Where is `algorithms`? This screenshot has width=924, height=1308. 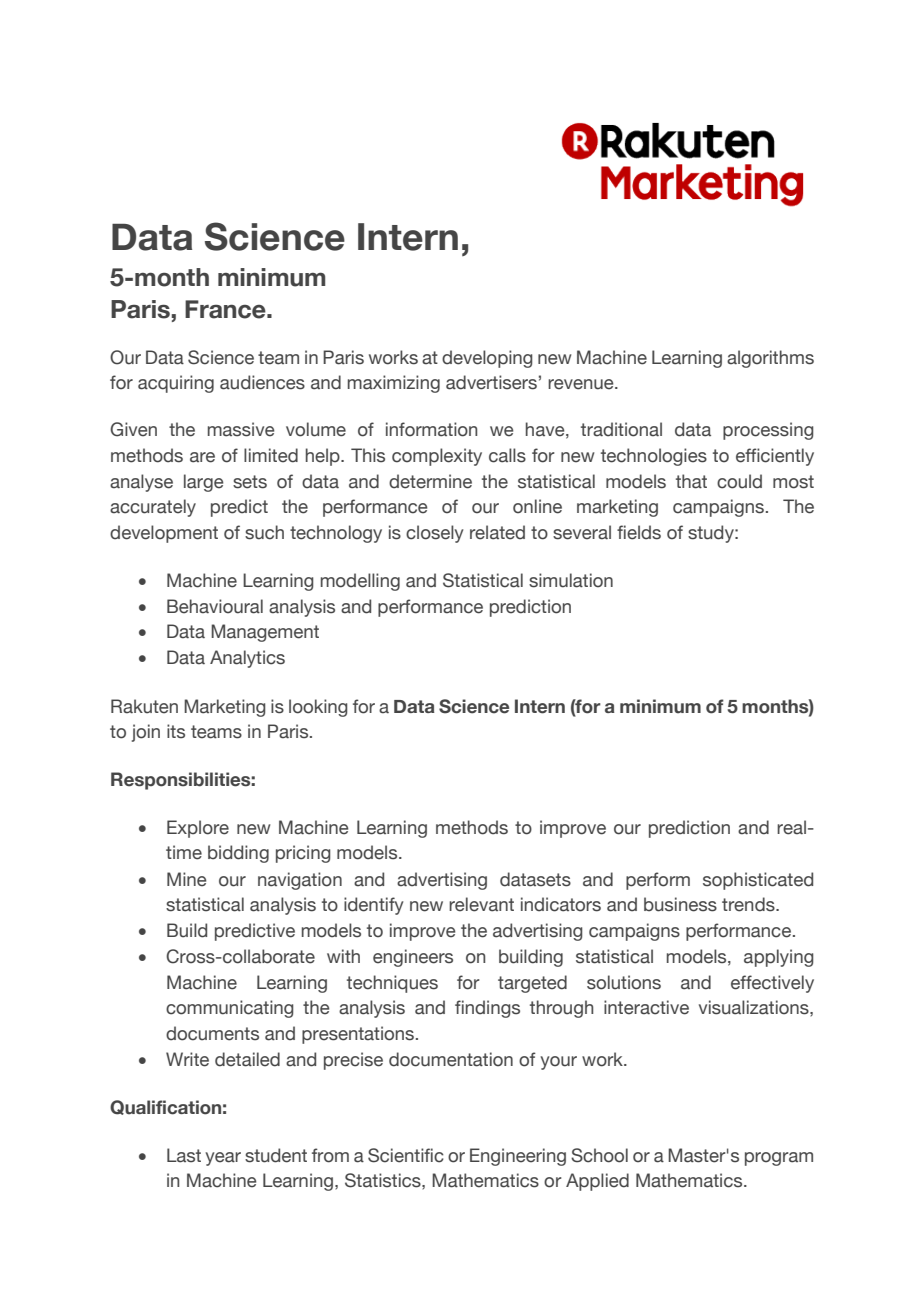
algorithms is located at coordinates (770, 359).
